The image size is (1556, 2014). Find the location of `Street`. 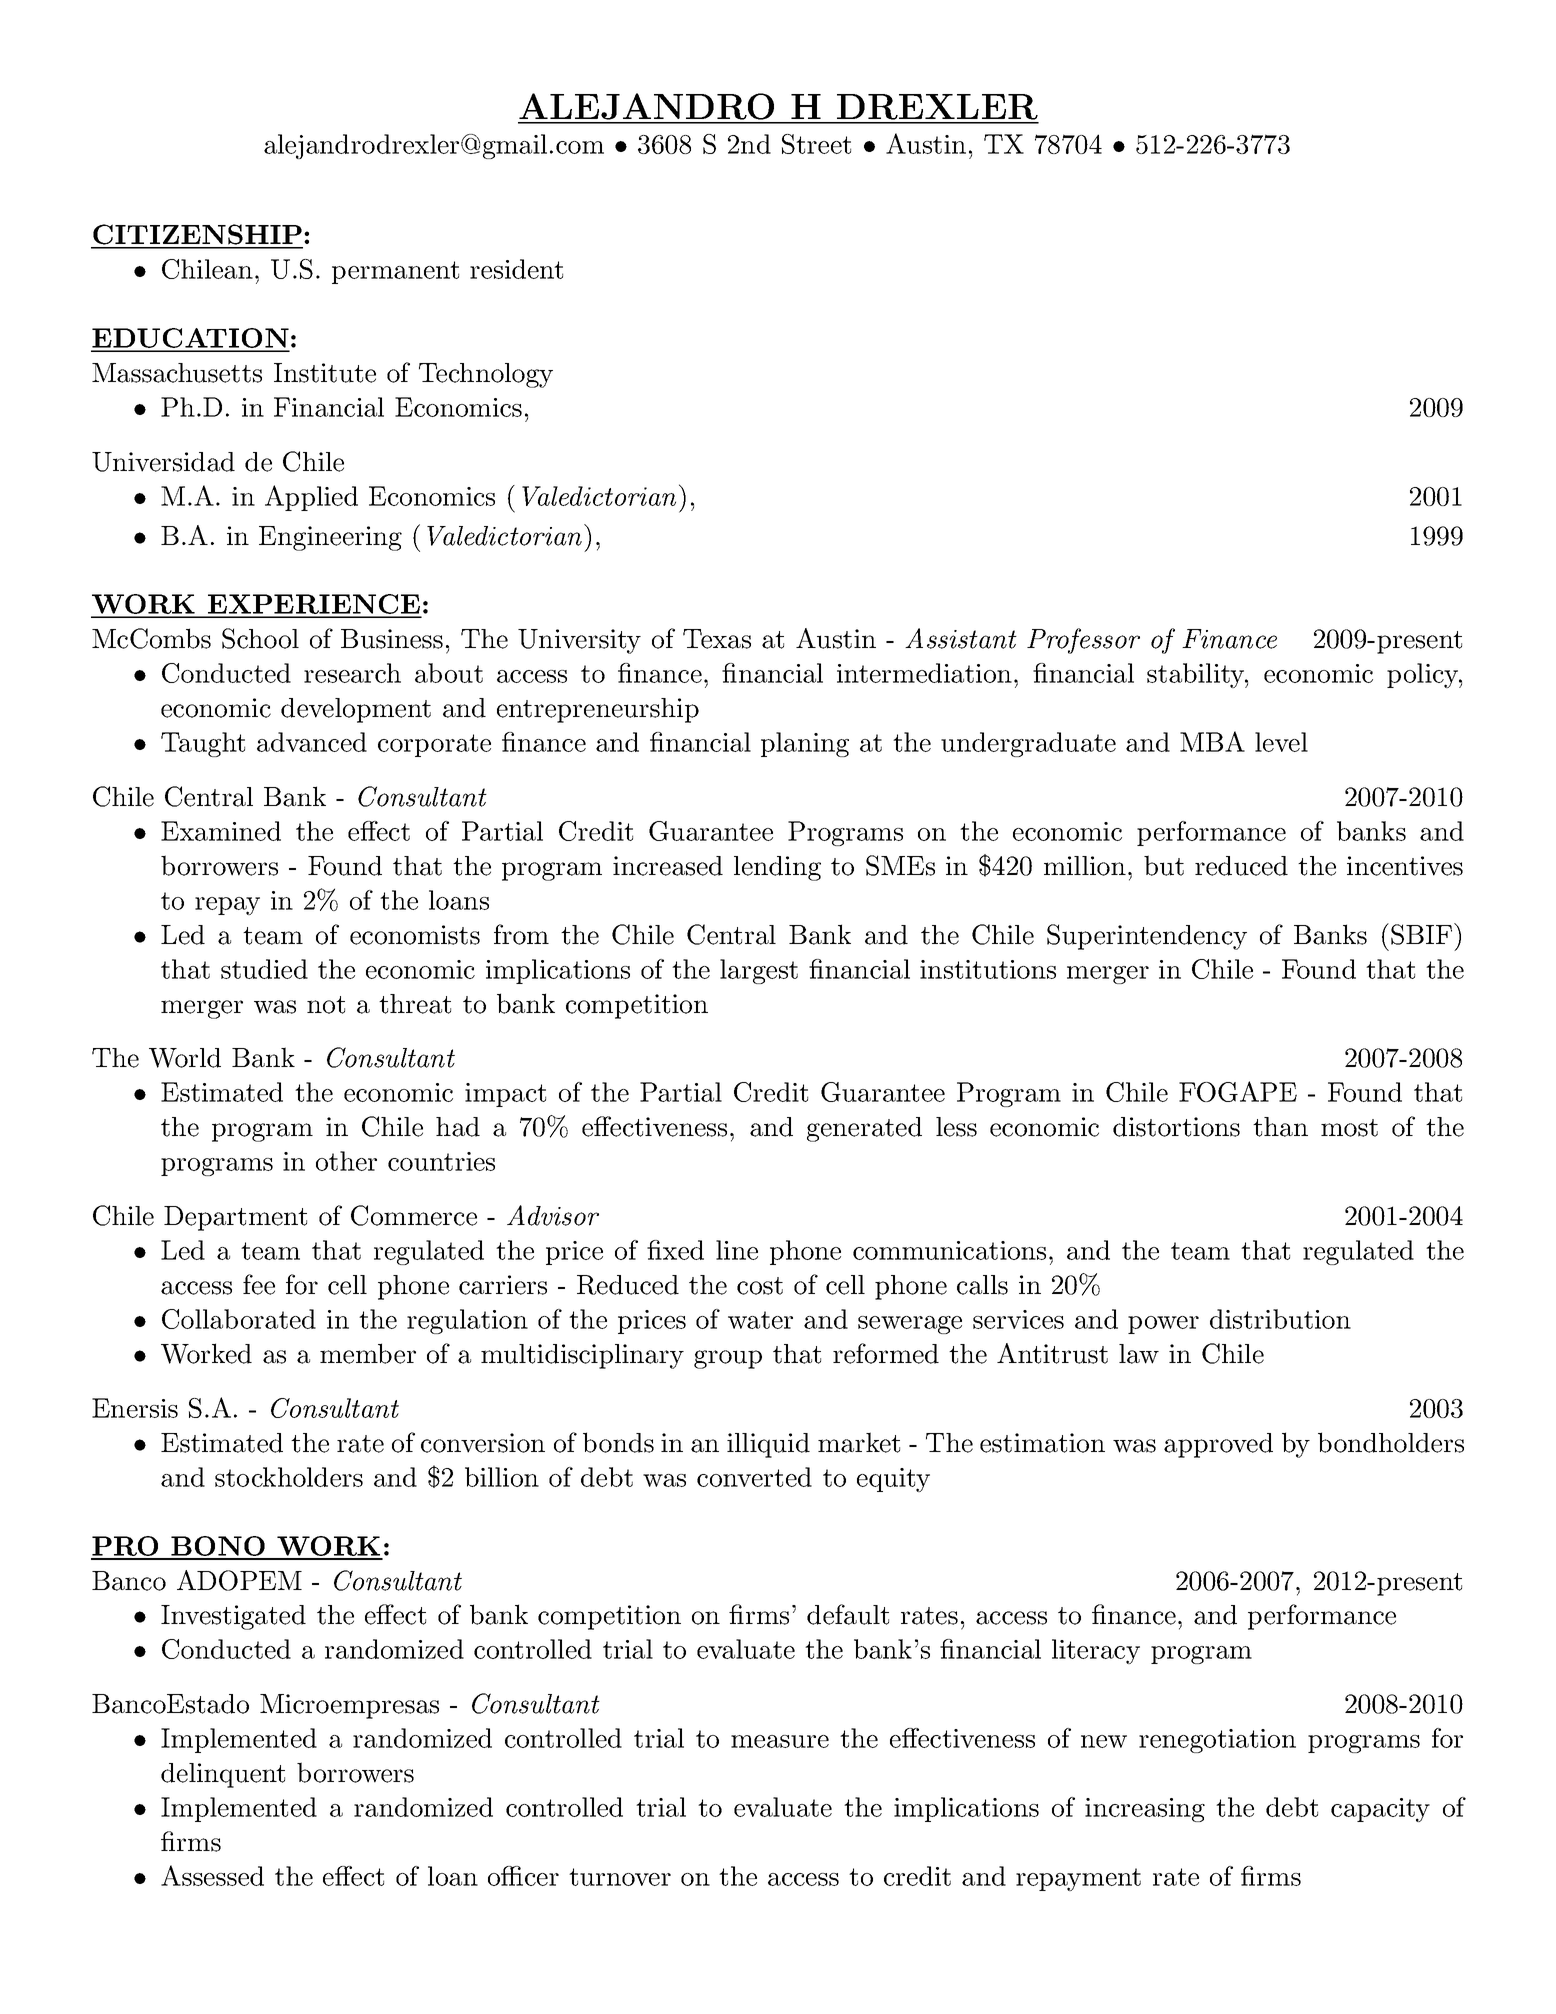

Street is located at coordinates (816, 144).
